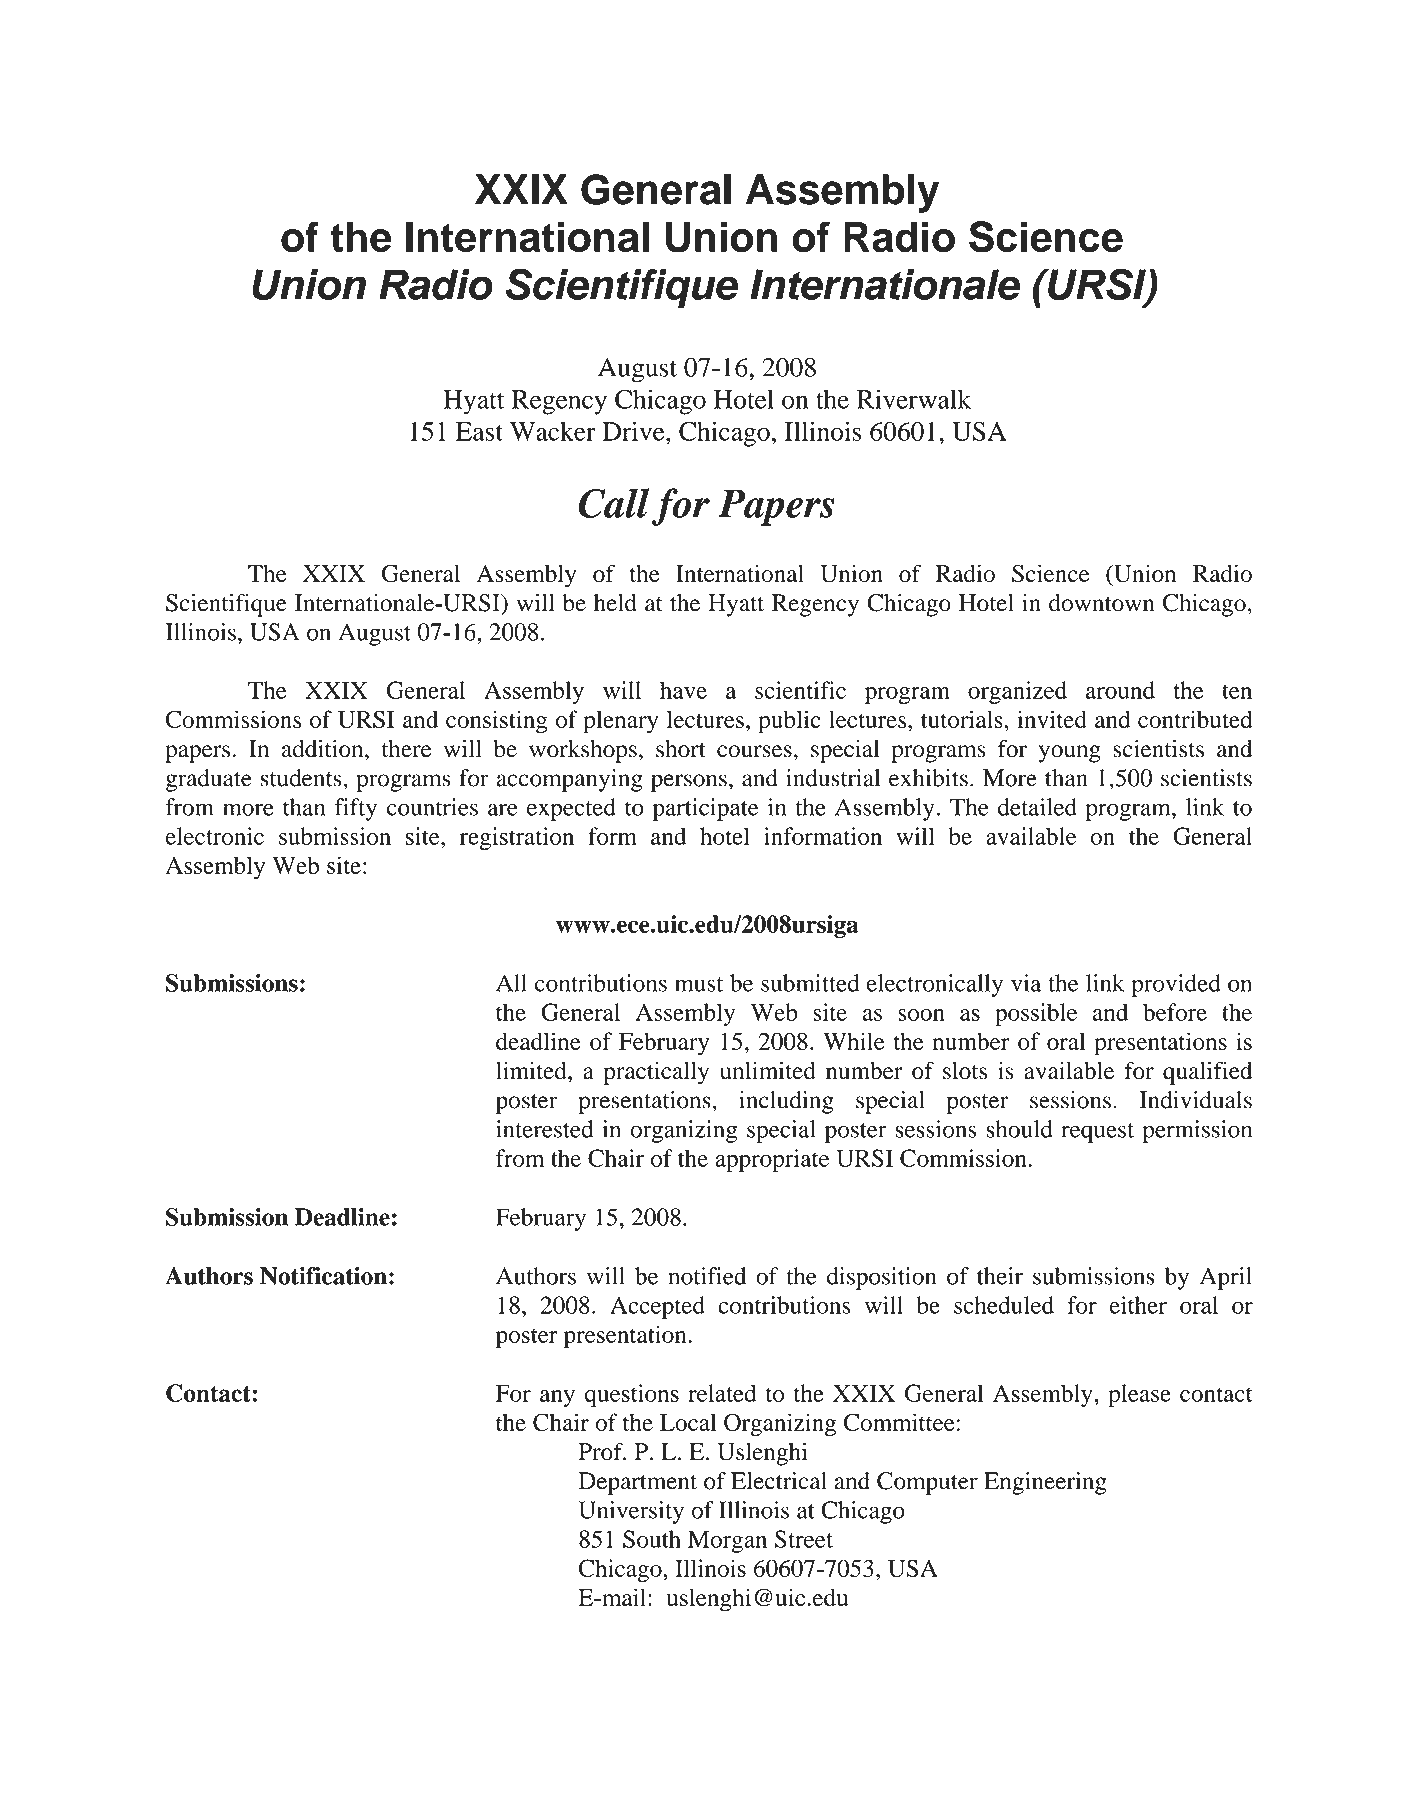  What do you see at coordinates (479, 431) in the document?
I see `East` at bounding box center [479, 431].
